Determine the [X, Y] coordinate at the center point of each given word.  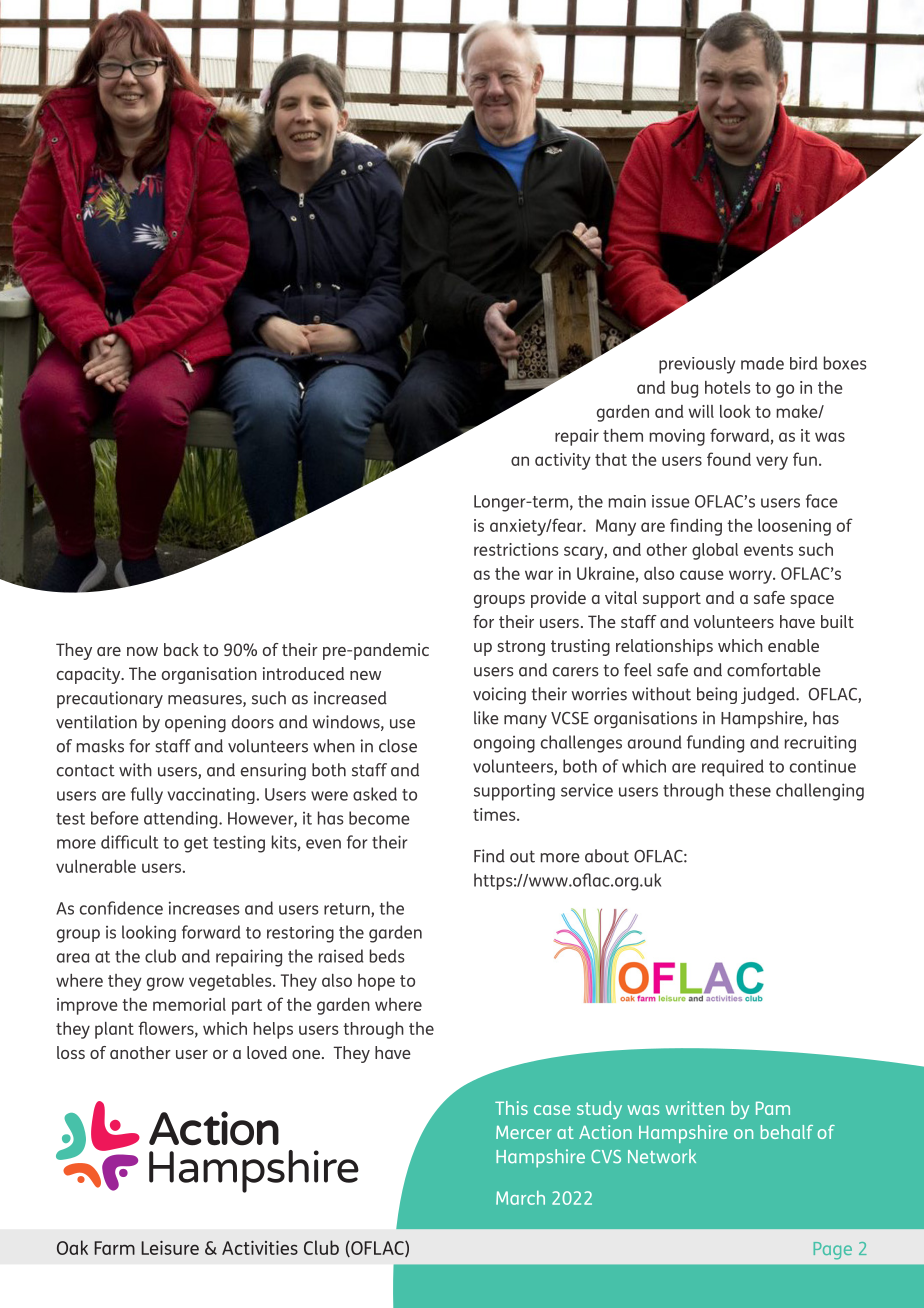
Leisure [170, 1248]
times [495, 814]
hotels [727, 387]
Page [833, 1251]
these [750, 790]
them [623, 435]
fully [147, 795]
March [520, 1198]
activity [563, 461]
